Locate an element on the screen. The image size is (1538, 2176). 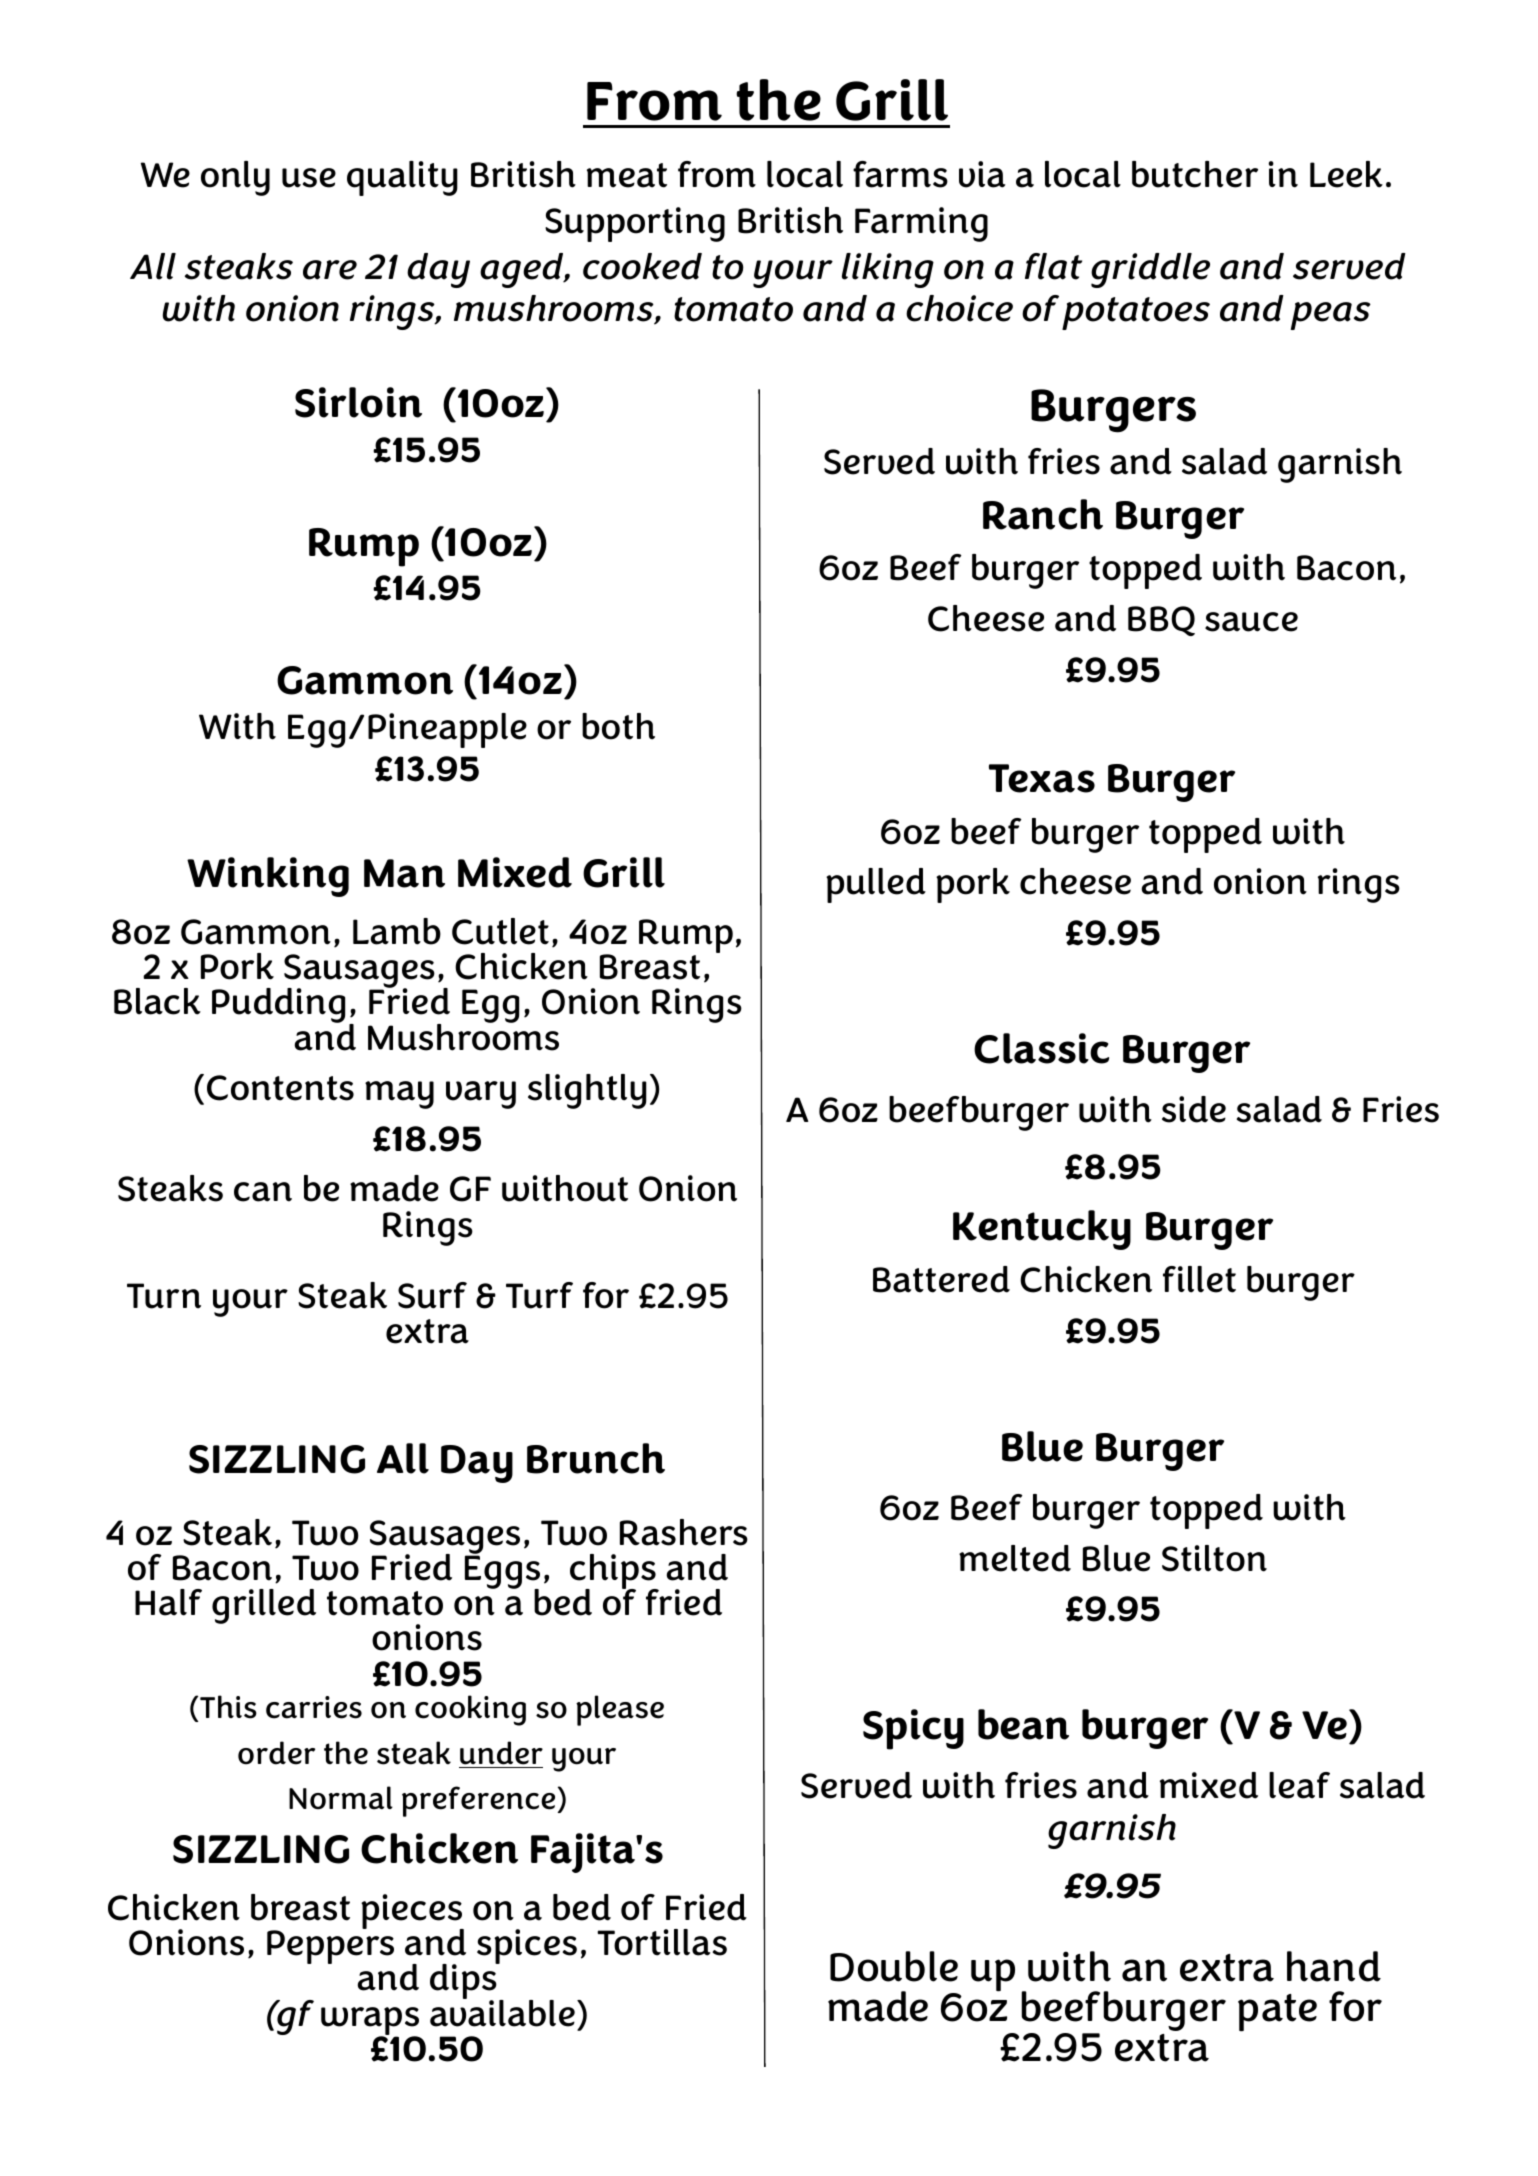
fillet is located at coordinates (1199, 1279).
